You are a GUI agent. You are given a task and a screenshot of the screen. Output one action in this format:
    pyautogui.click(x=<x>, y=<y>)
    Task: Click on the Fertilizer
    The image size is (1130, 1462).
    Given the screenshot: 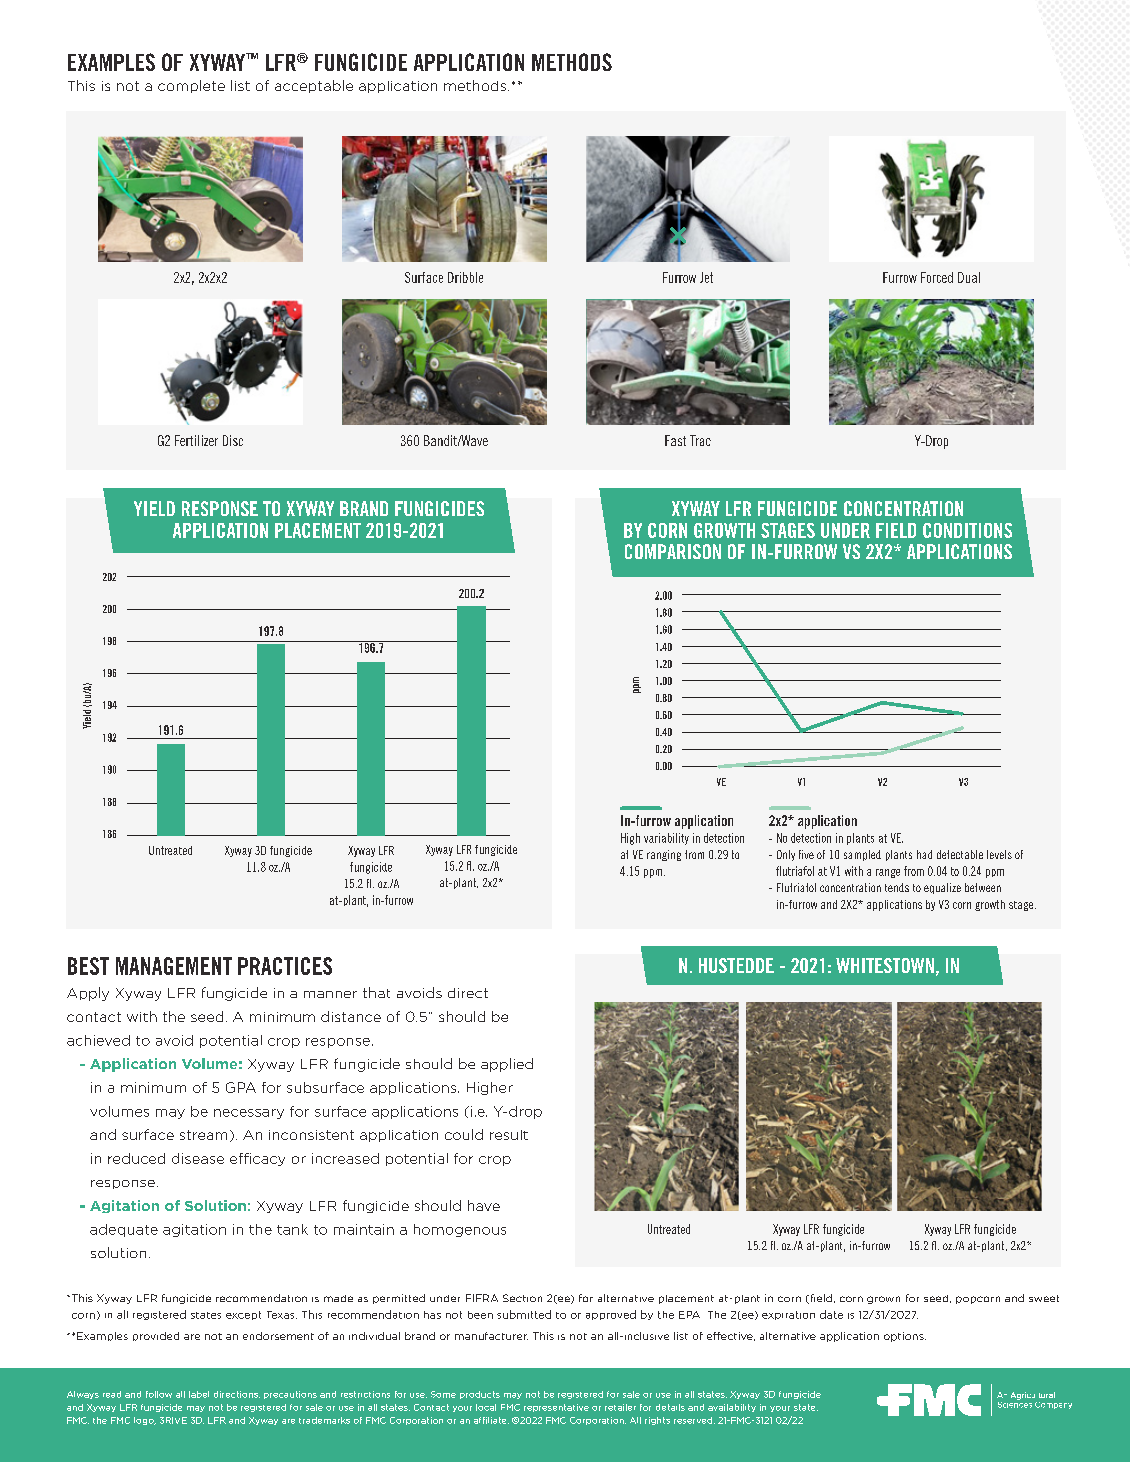 What is the action you would take?
    pyautogui.click(x=196, y=440)
